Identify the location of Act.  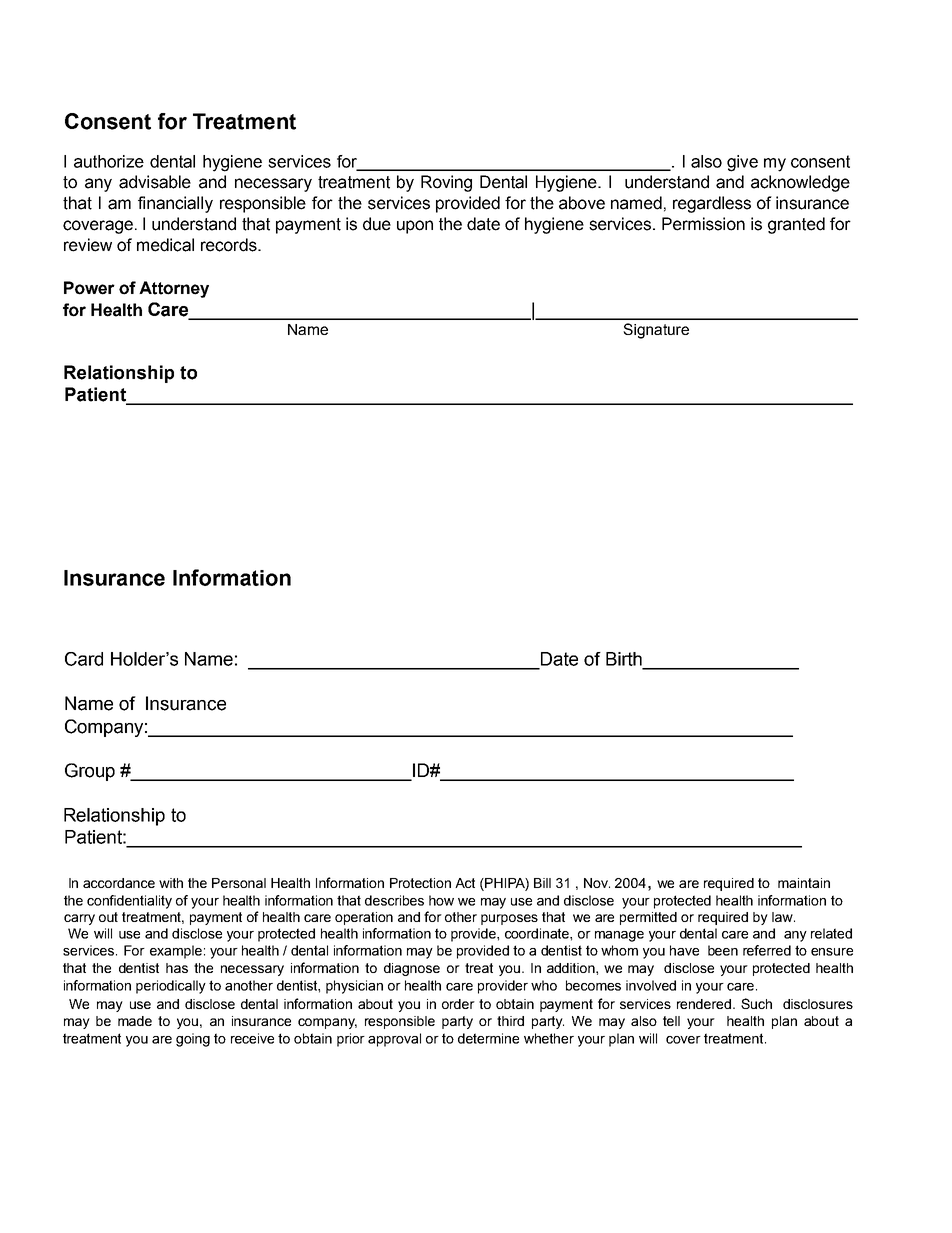
(465, 883).
